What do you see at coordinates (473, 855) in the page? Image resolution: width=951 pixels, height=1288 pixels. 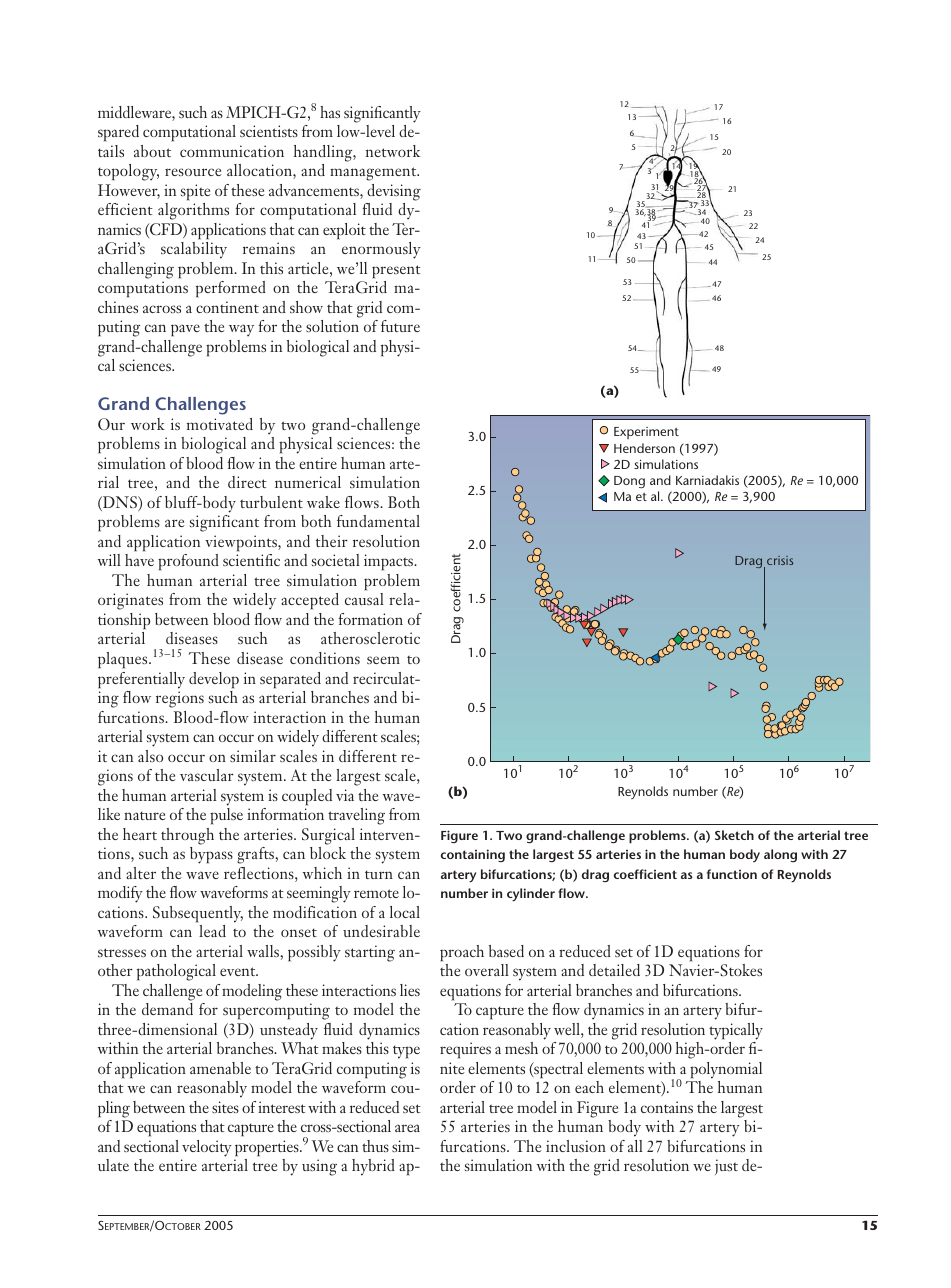 I see `containing` at bounding box center [473, 855].
